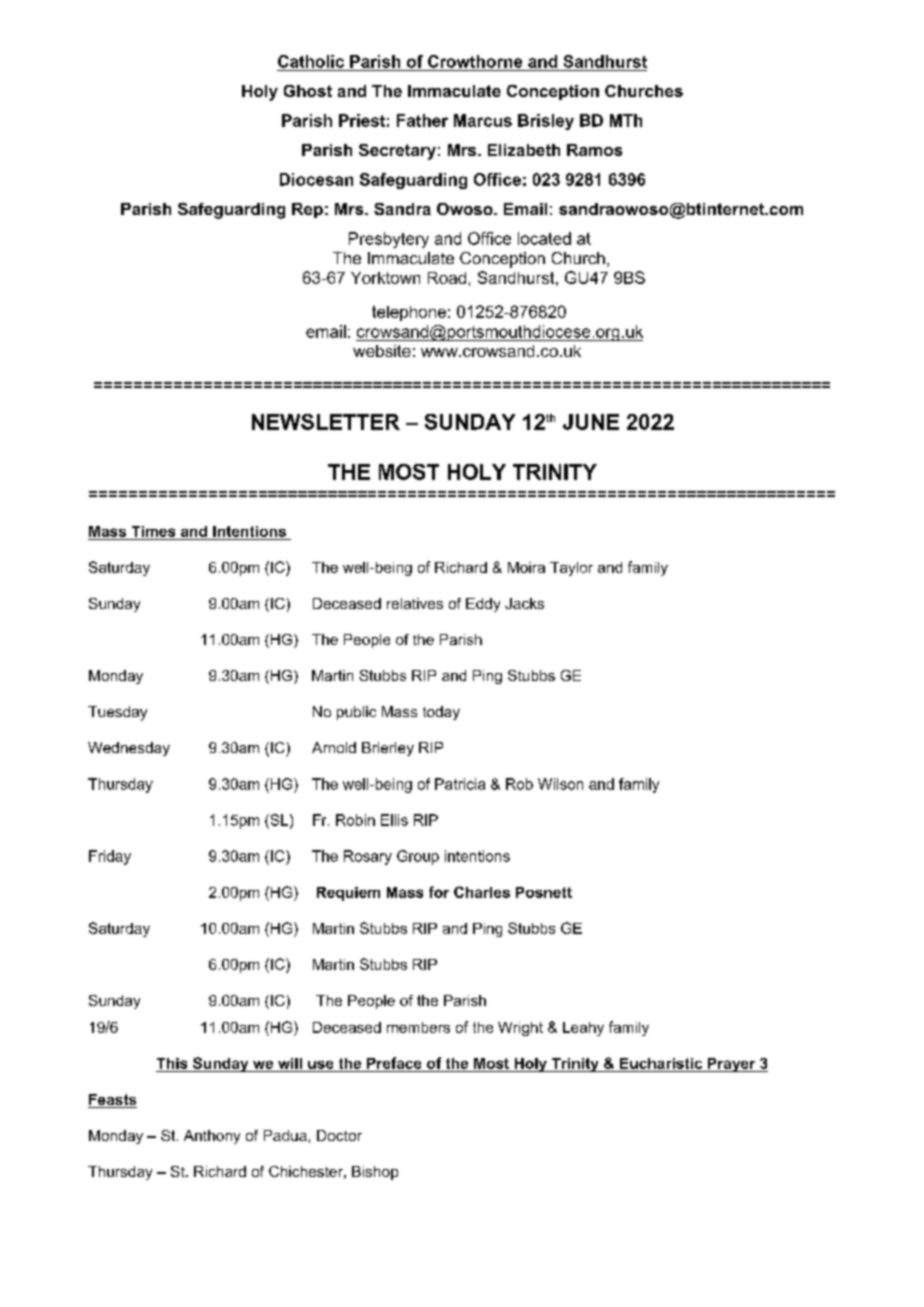 This screenshot has height=1307, width=924. What do you see at coordinates (129, 749) in the screenshot?
I see `Wednesday` at bounding box center [129, 749].
